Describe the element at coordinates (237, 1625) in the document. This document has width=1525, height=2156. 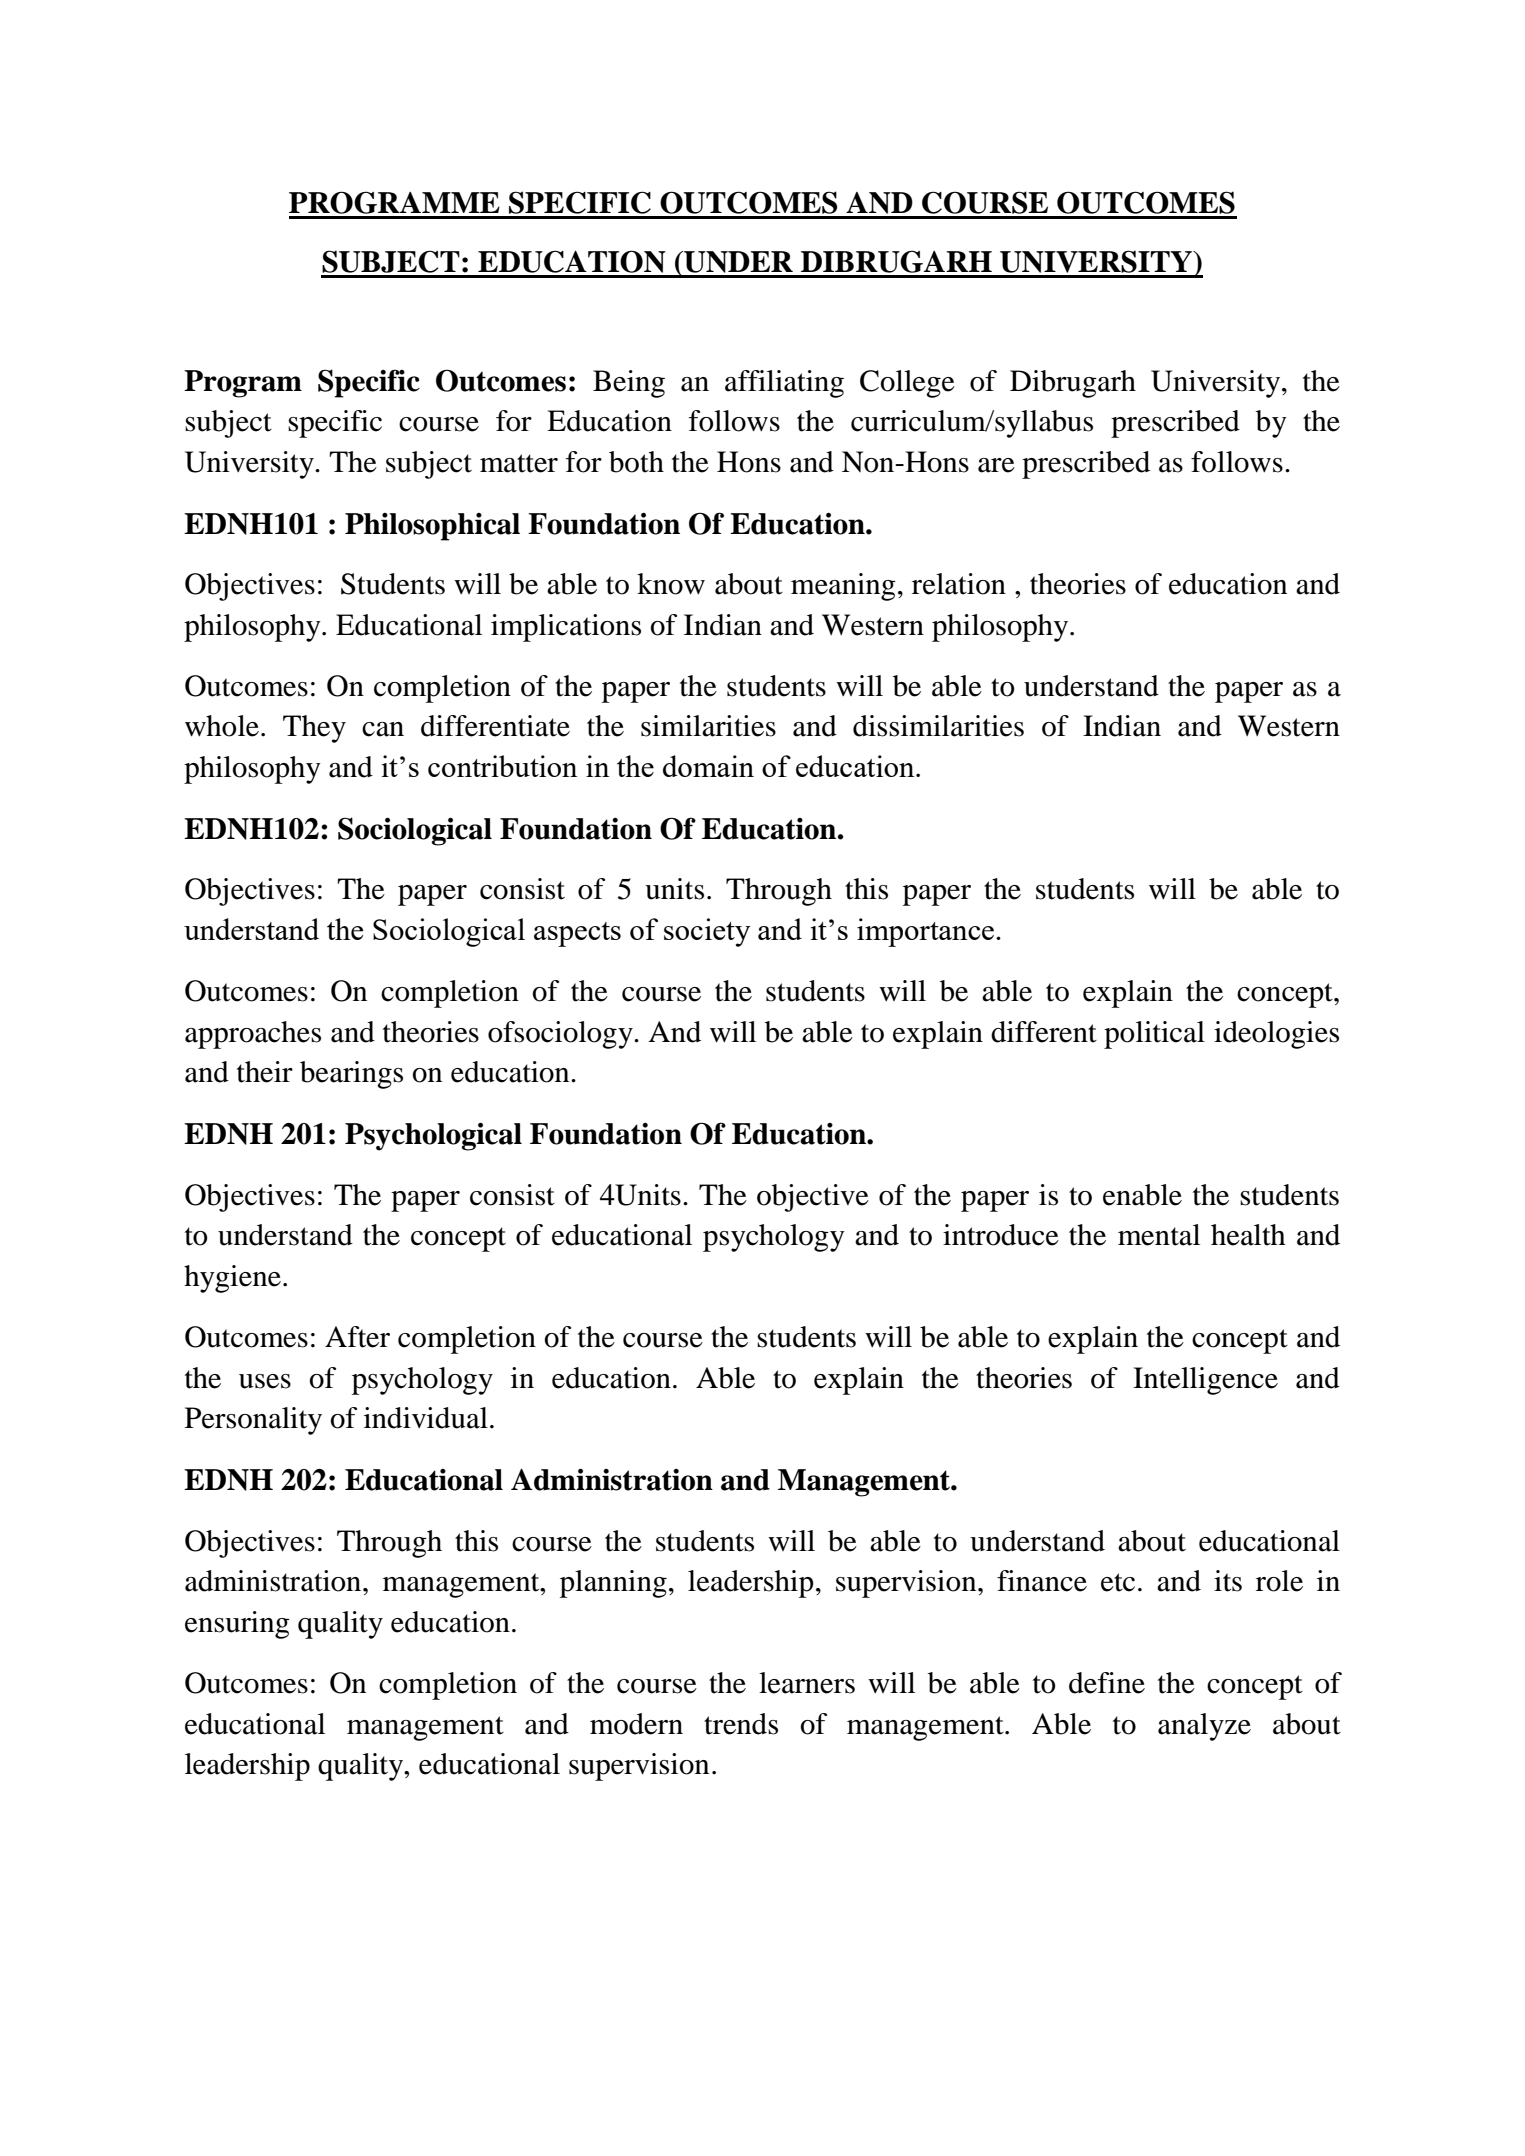
I see `ensuring` at that location.
